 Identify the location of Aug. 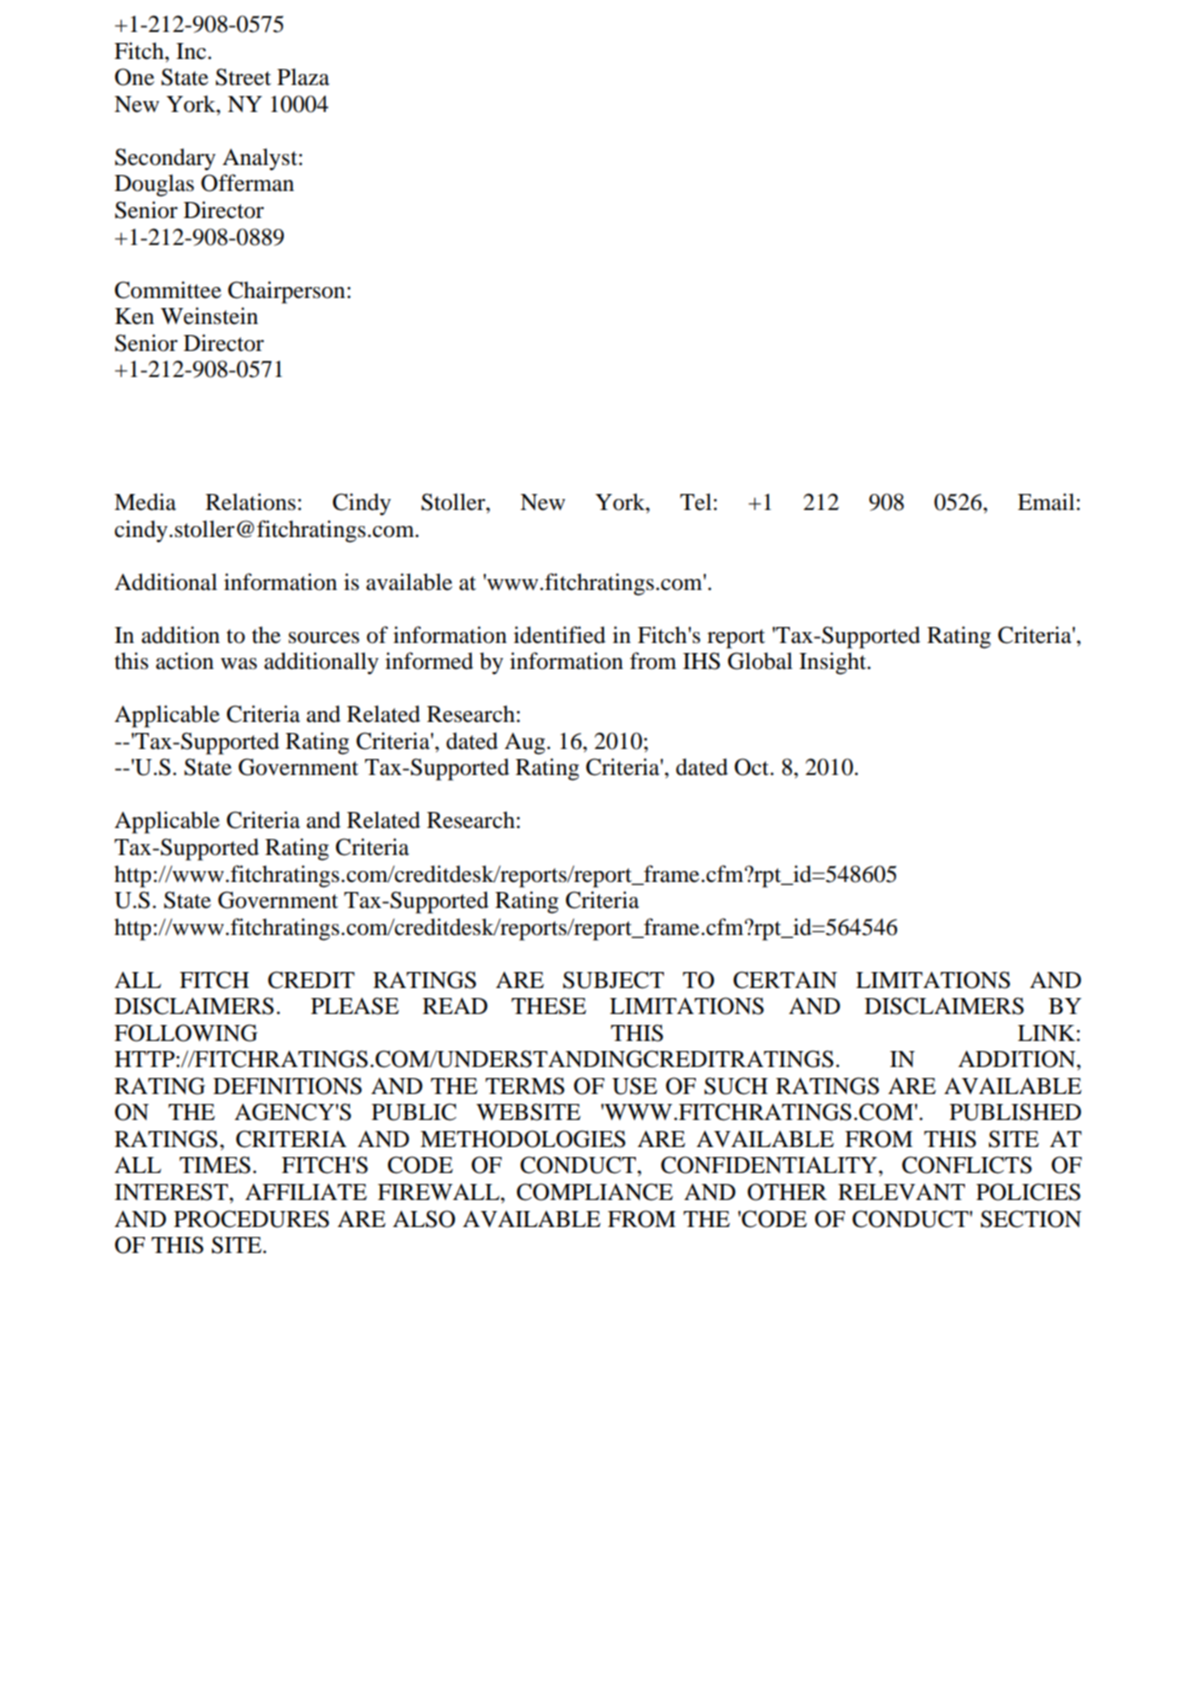
(526, 744).
